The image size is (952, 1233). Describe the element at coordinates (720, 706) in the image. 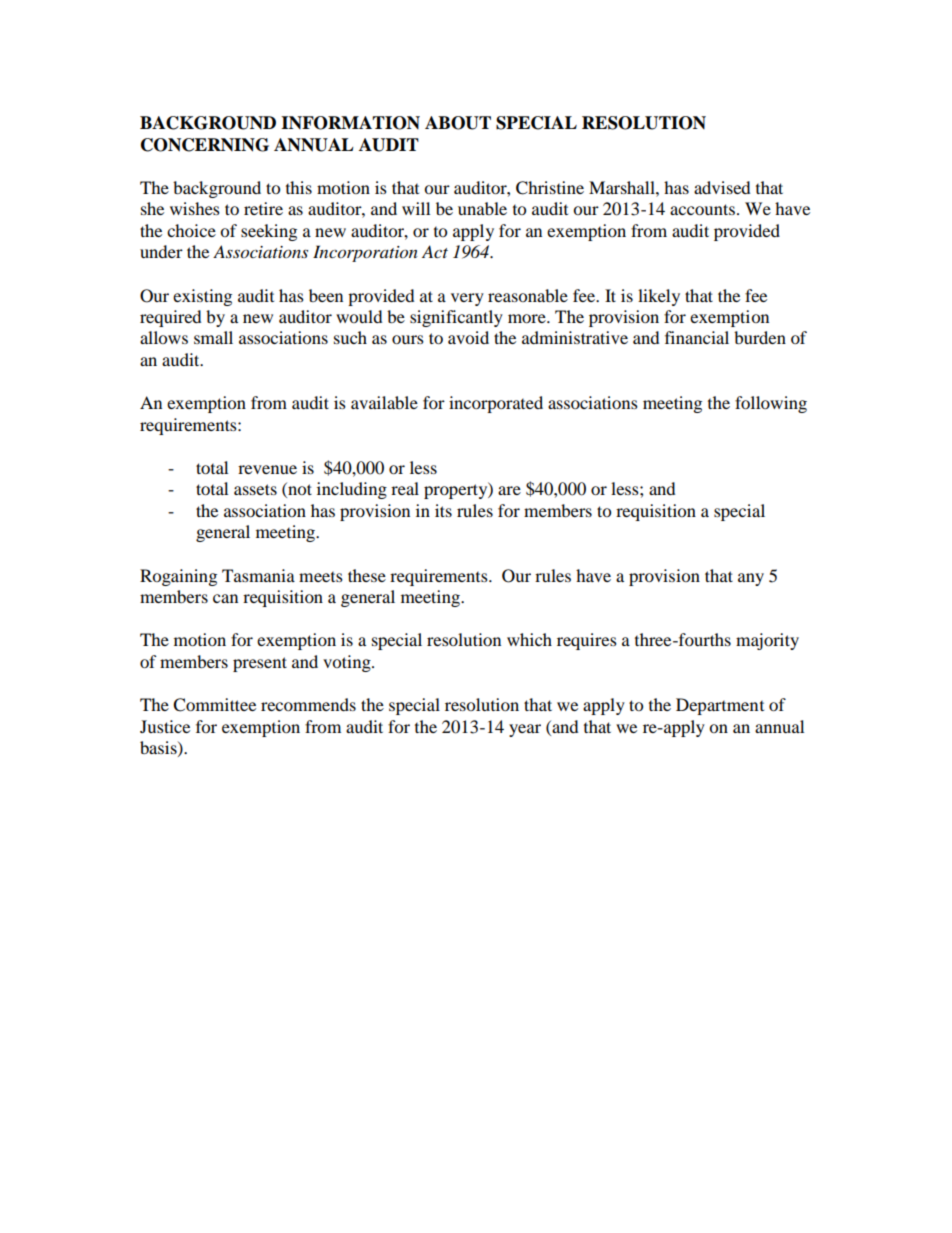

I see `Department` at that location.
